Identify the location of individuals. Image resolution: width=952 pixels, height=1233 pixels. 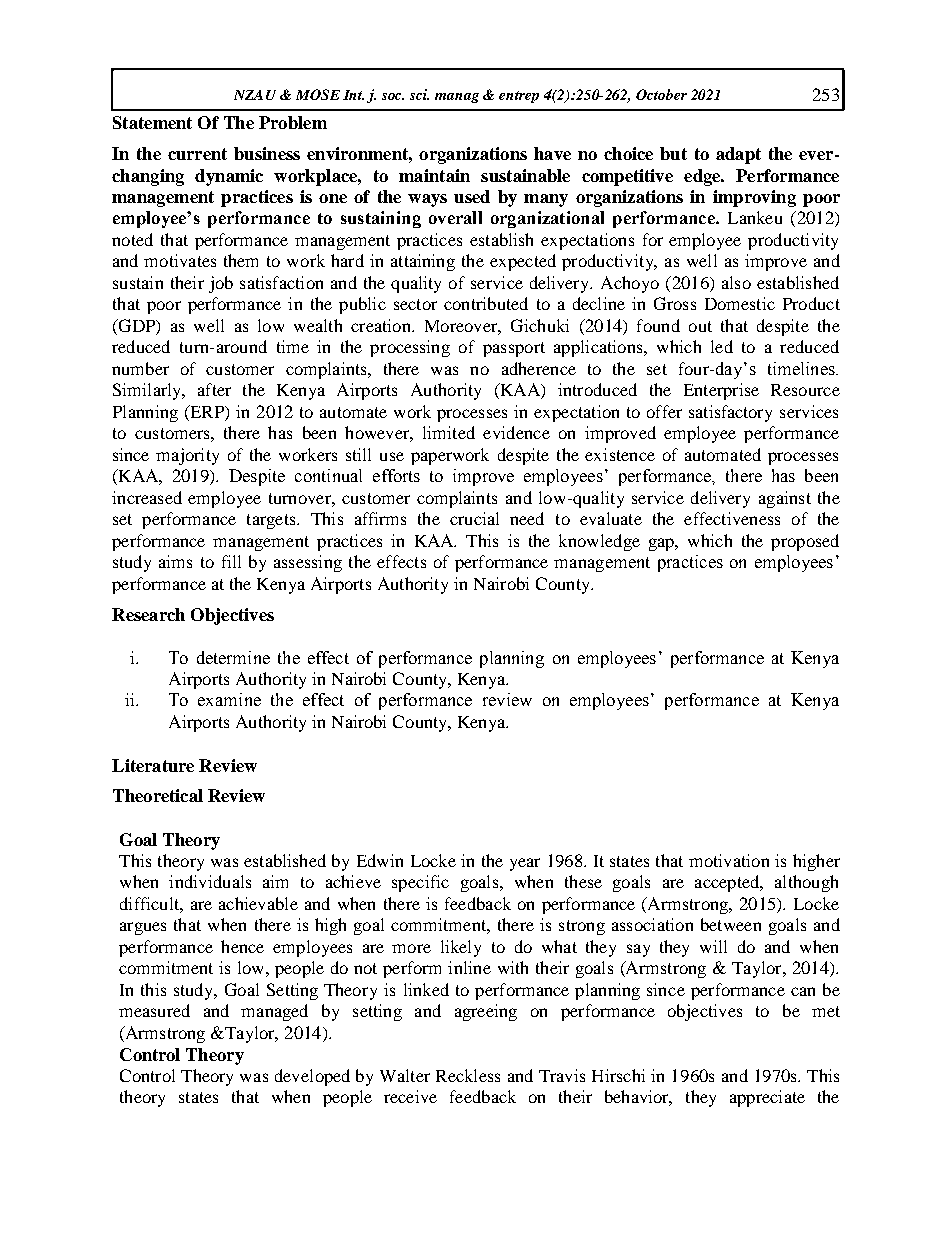
(210, 881).
